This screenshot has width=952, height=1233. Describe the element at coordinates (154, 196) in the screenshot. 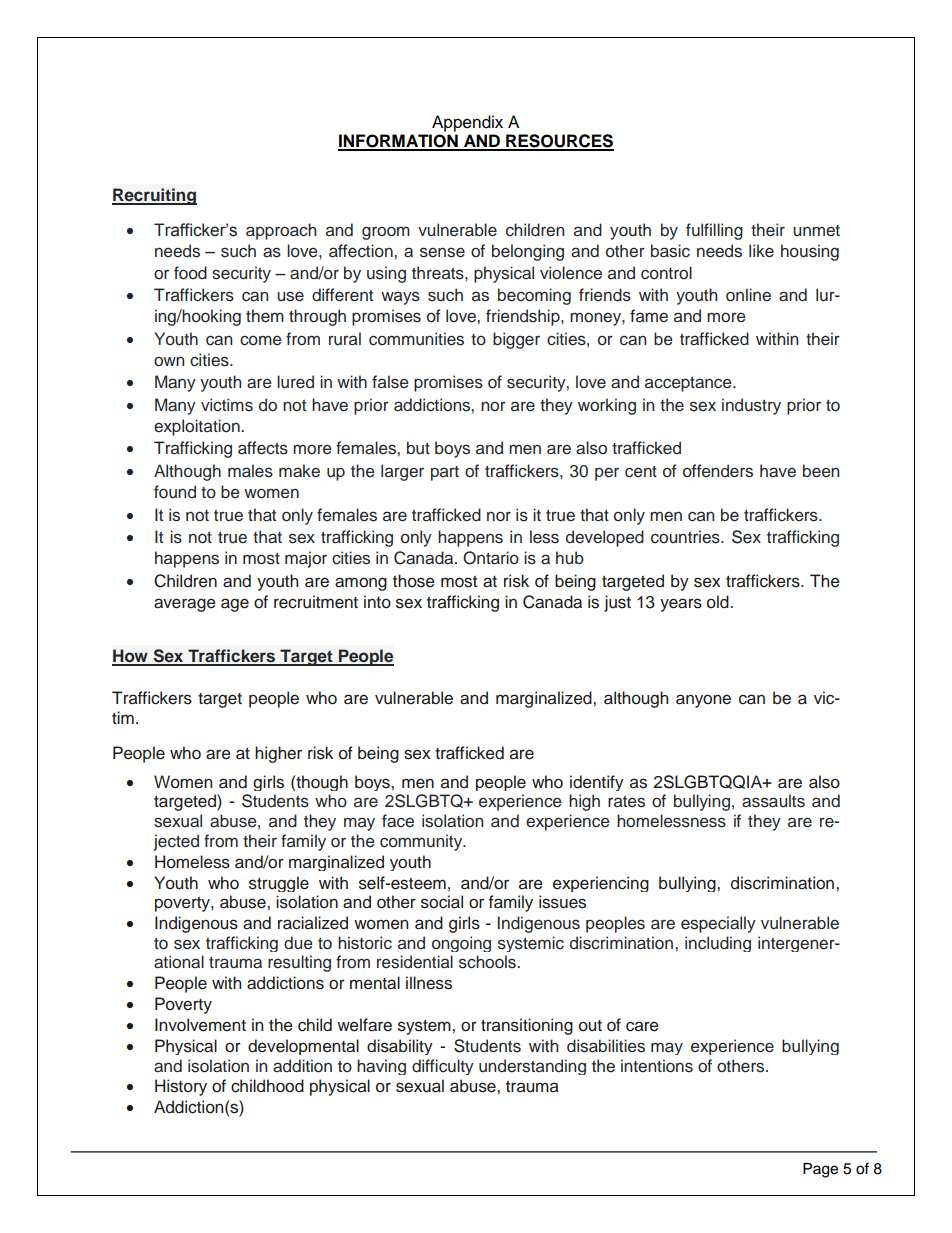

I see `Recruiting` at that location.
